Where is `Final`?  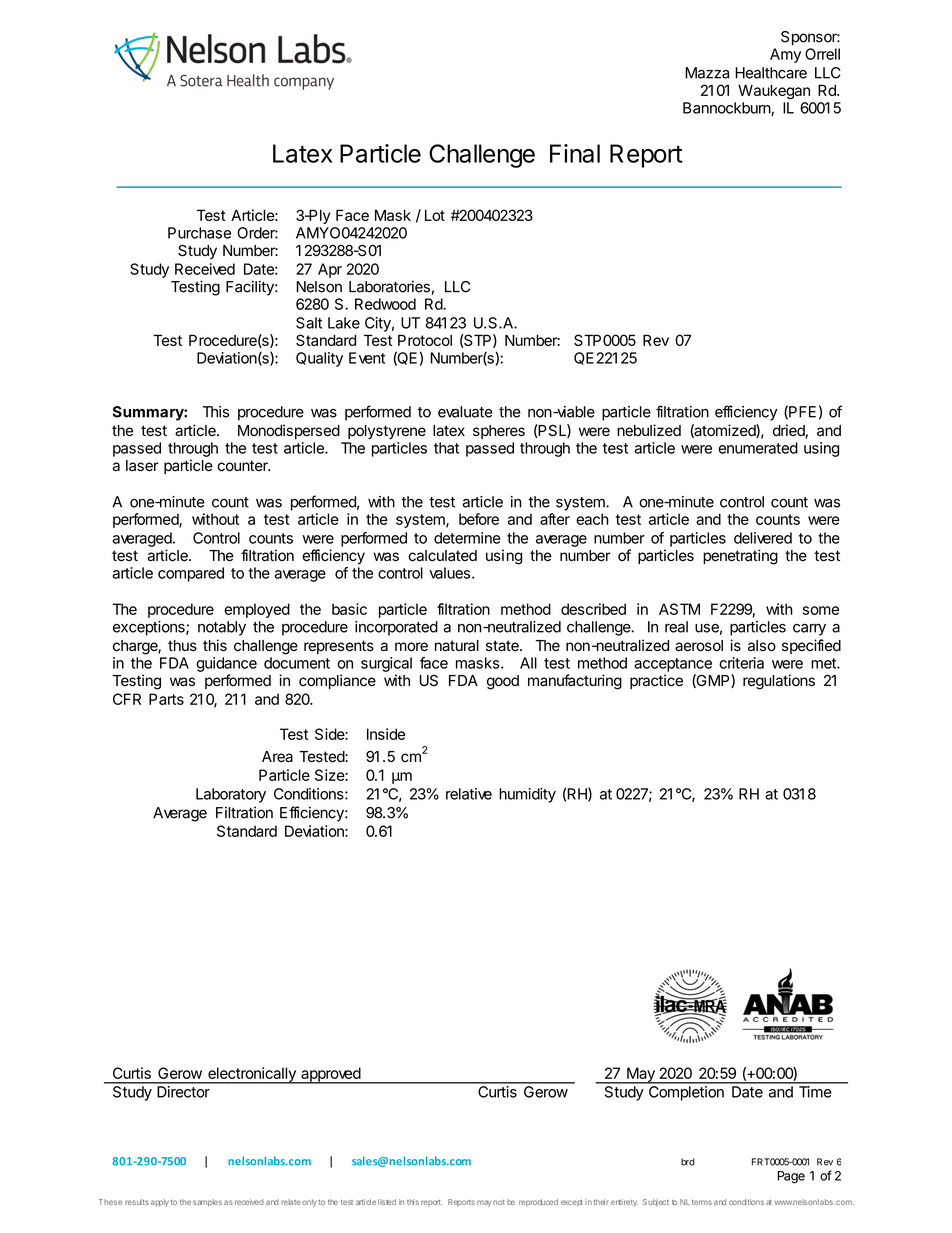
Final is located at coordinates (575, 153).
